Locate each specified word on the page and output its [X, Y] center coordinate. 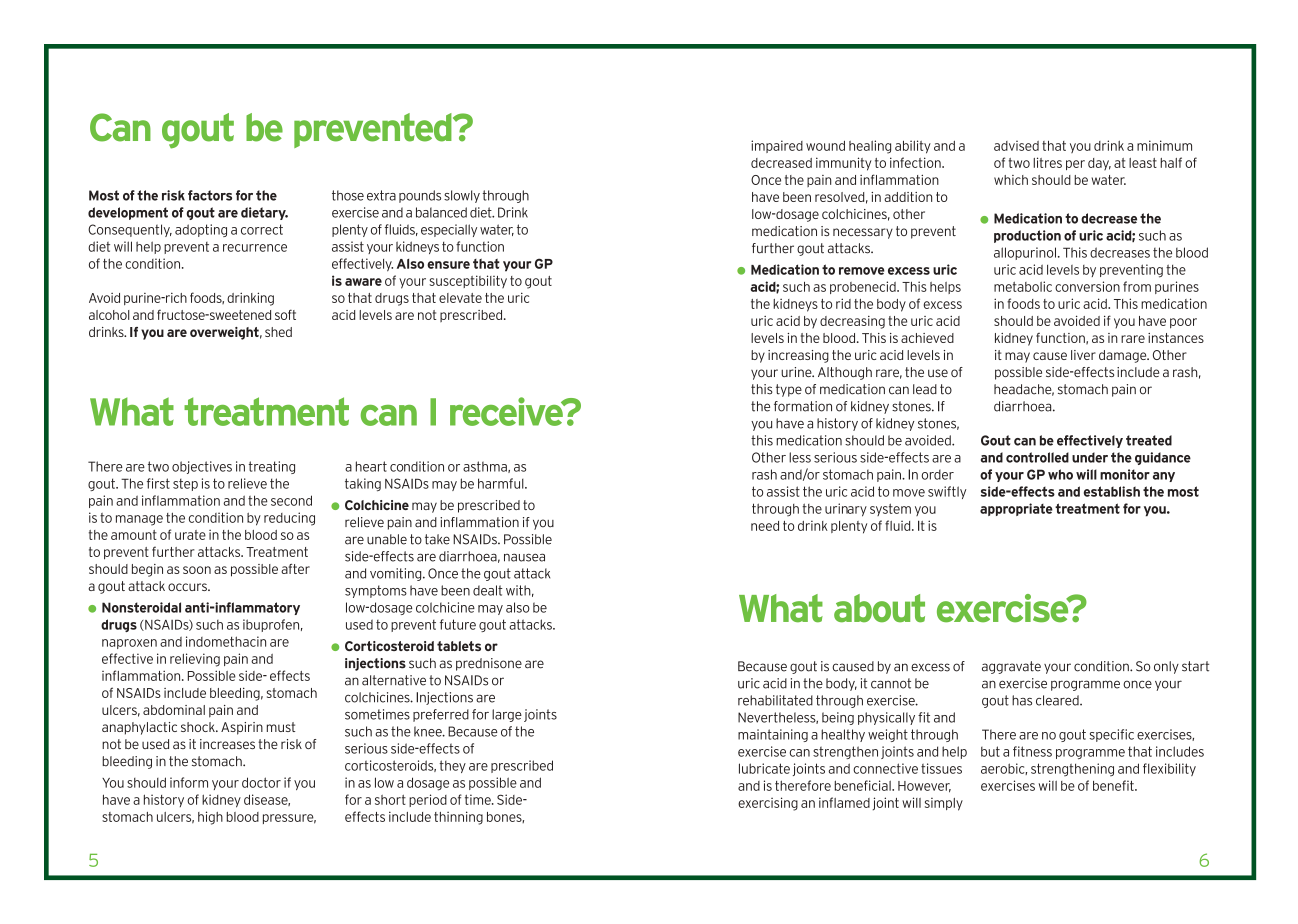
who [1060, 474]
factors [210, 195]
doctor [261, 782]
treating [272, 467]
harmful [502, 483]
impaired [777, 146]
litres [1047, 162]
